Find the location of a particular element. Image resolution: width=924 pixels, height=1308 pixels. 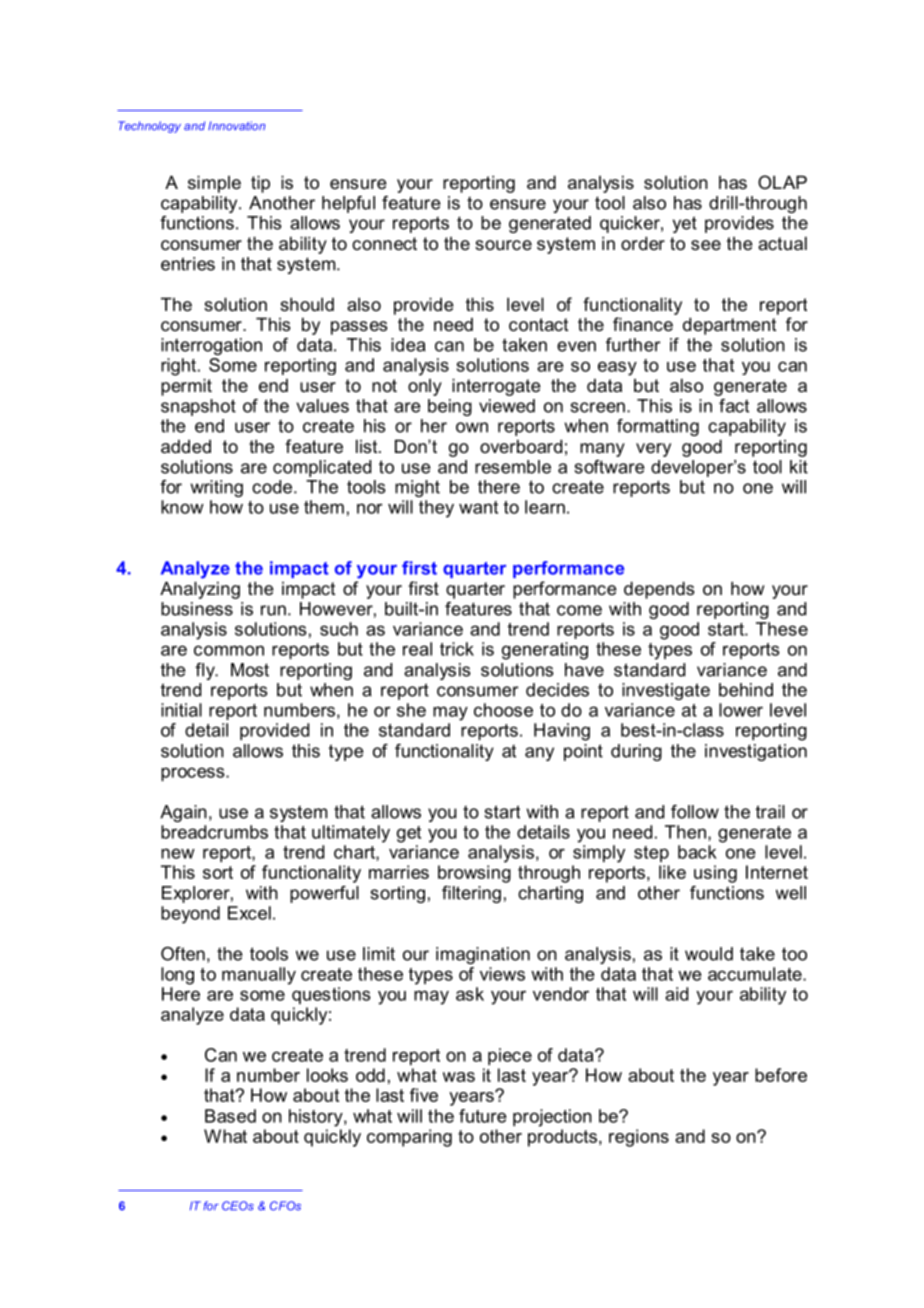

OLAP is located at coordinates (782, 182).
